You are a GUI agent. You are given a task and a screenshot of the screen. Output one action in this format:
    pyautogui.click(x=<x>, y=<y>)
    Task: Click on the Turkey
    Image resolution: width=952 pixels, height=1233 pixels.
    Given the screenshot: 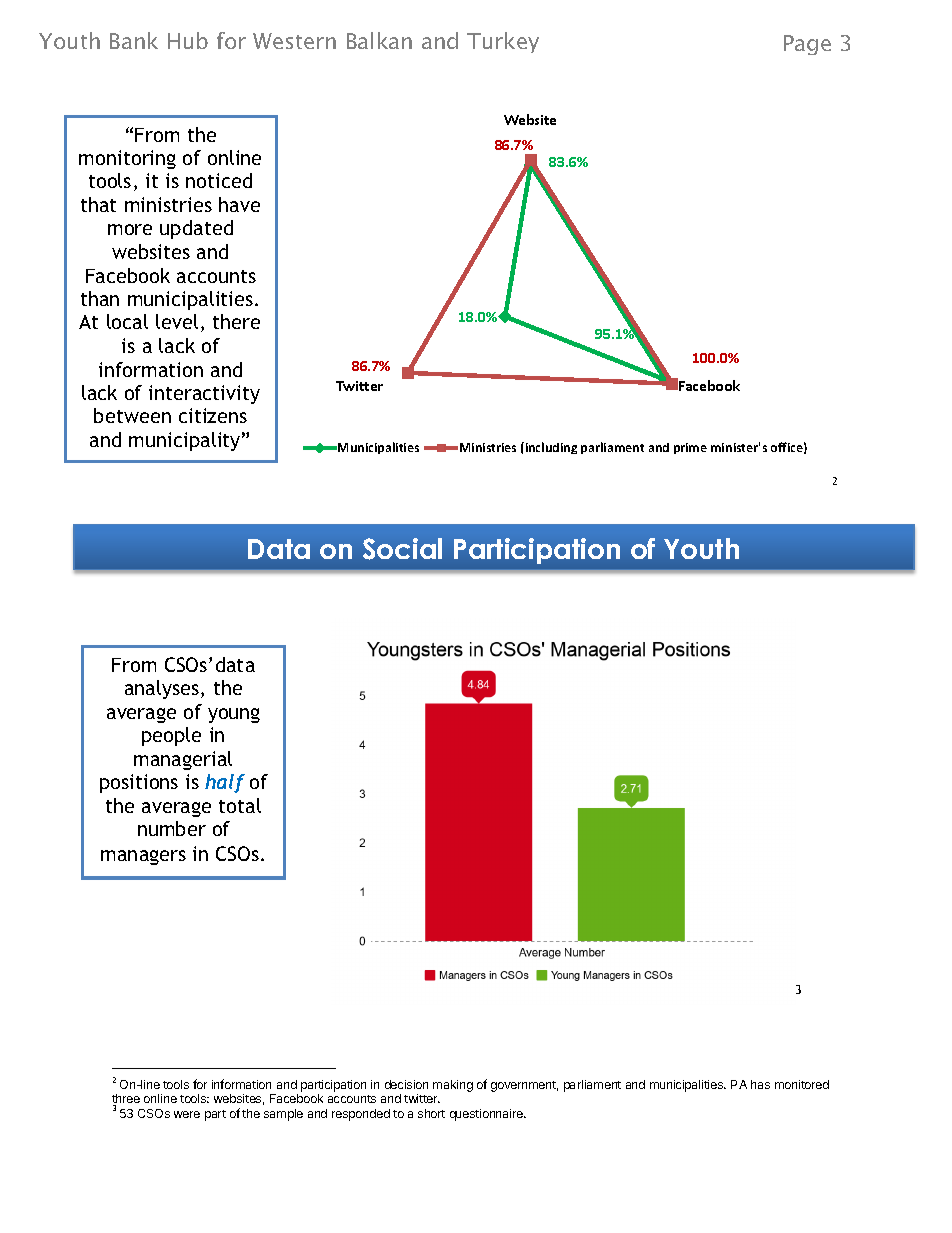 What is the action you would take?
    pyautogui.click(x=503, y=42)
